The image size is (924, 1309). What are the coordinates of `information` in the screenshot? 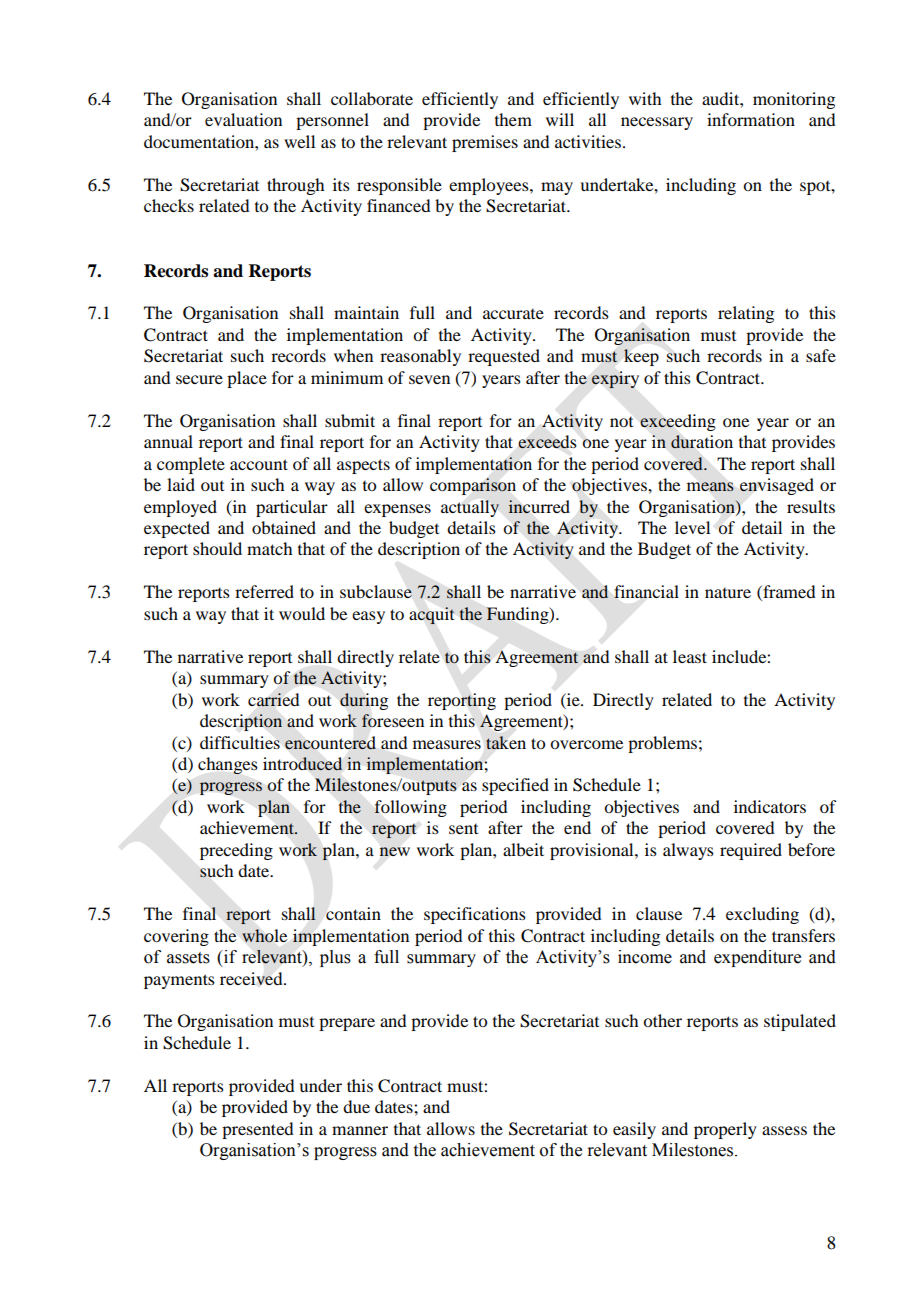 It's located at (751, 119).
